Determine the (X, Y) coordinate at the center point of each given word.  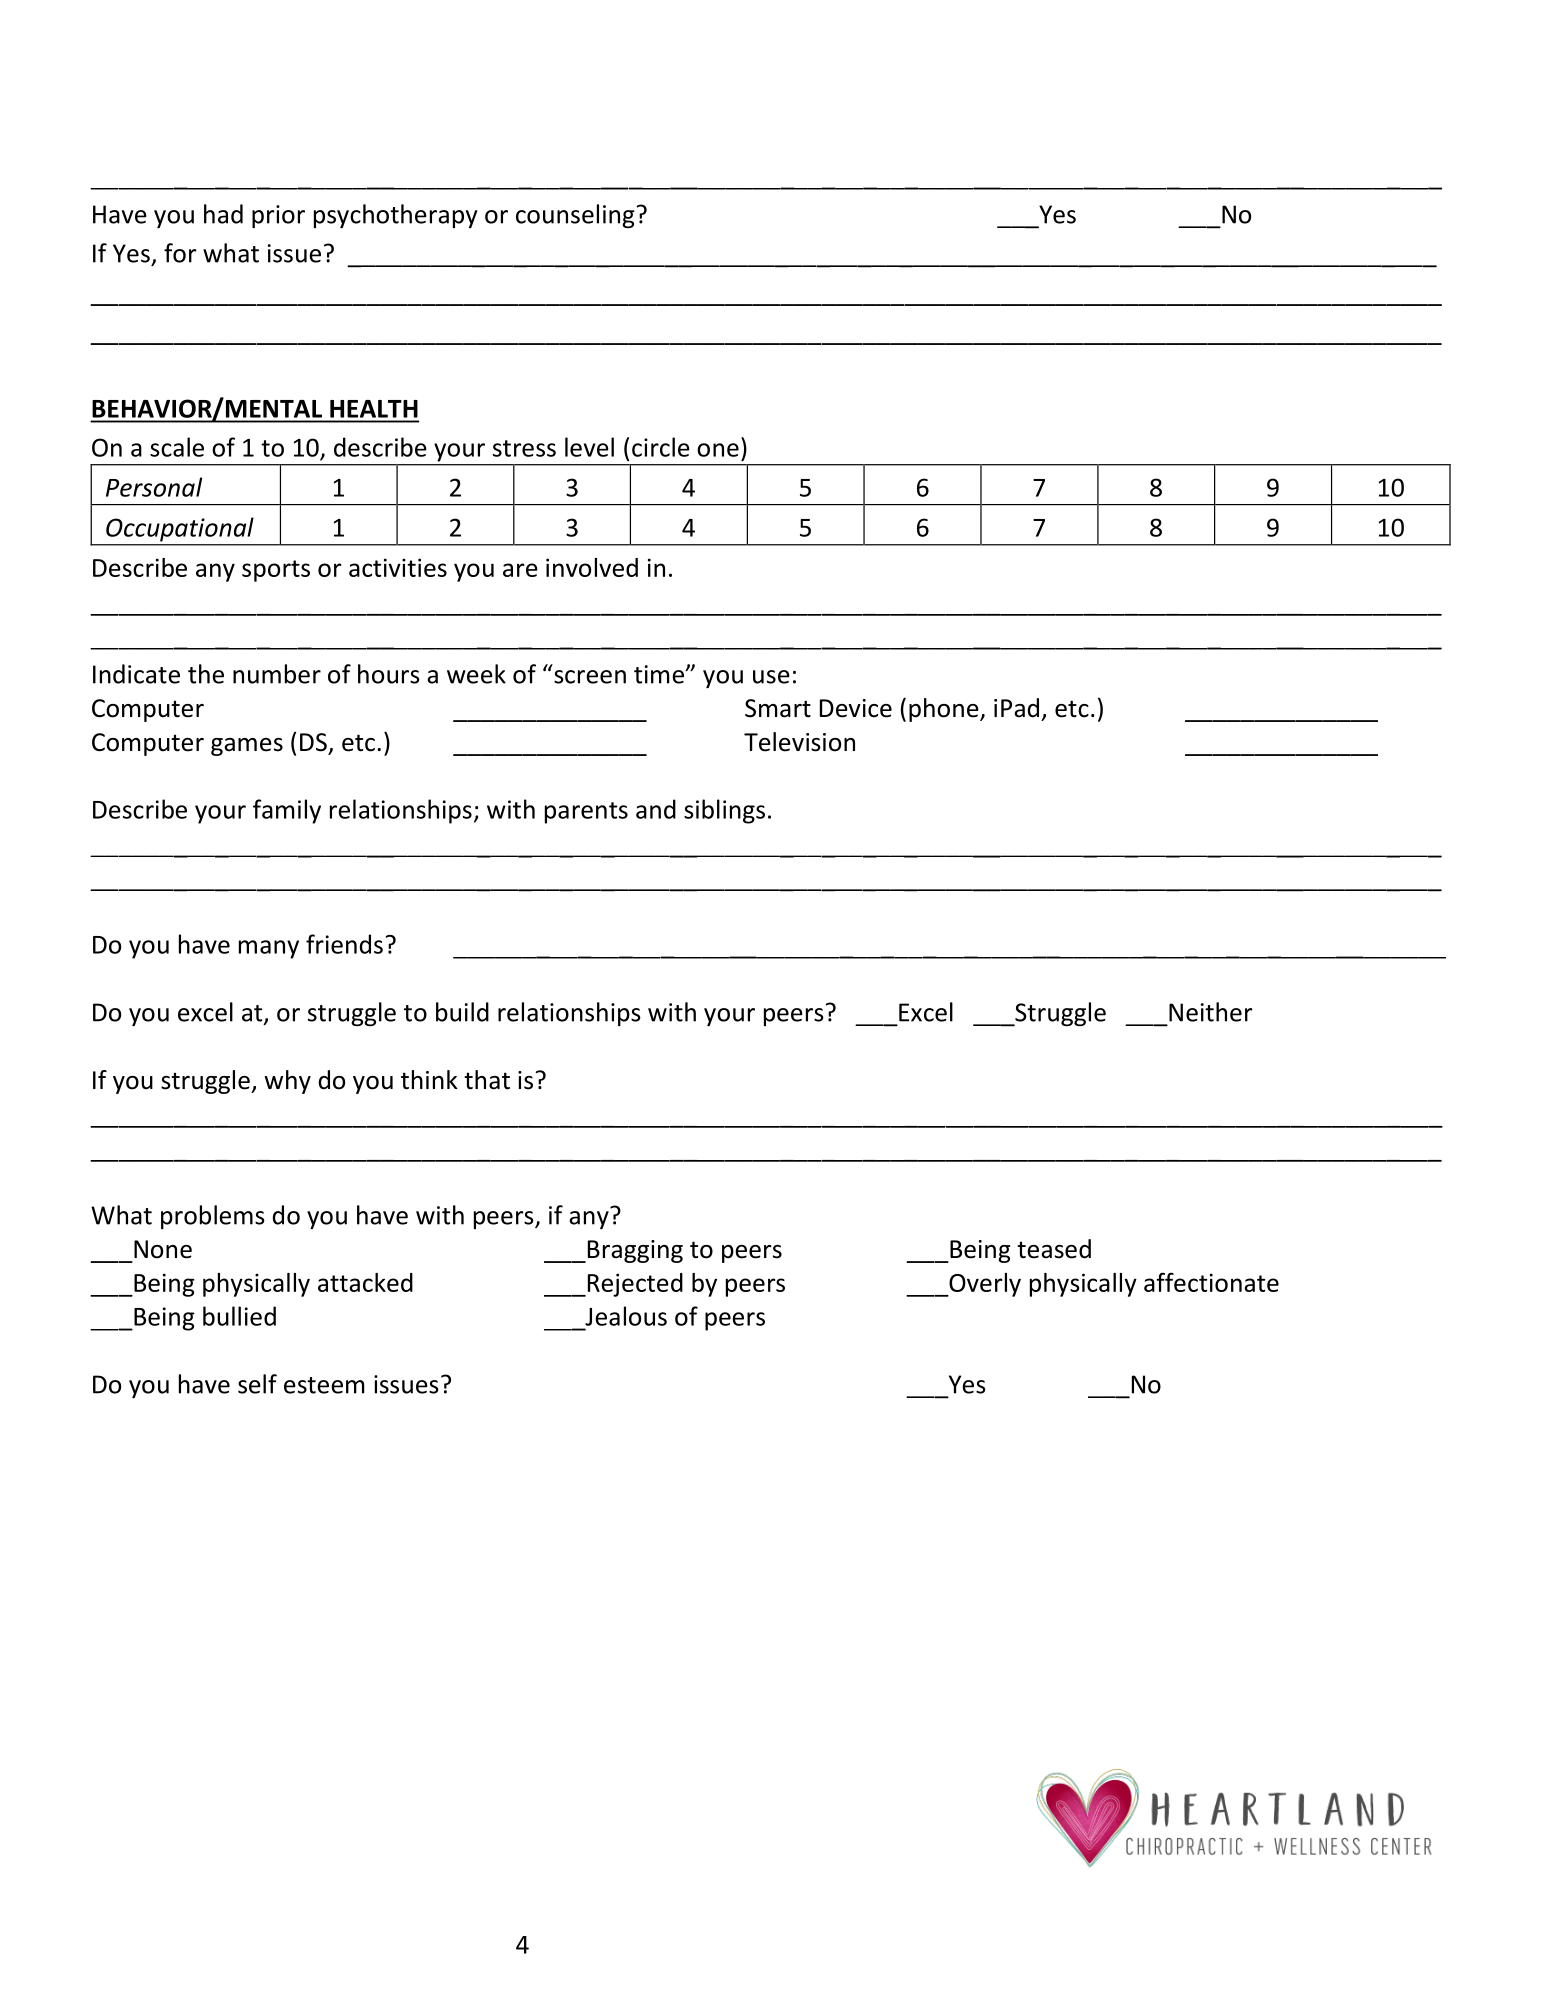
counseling (575, 216)
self (257, 1384)
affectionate (1211, 1282)
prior (278, 216)
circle (661, 447)
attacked (365, 1282)
